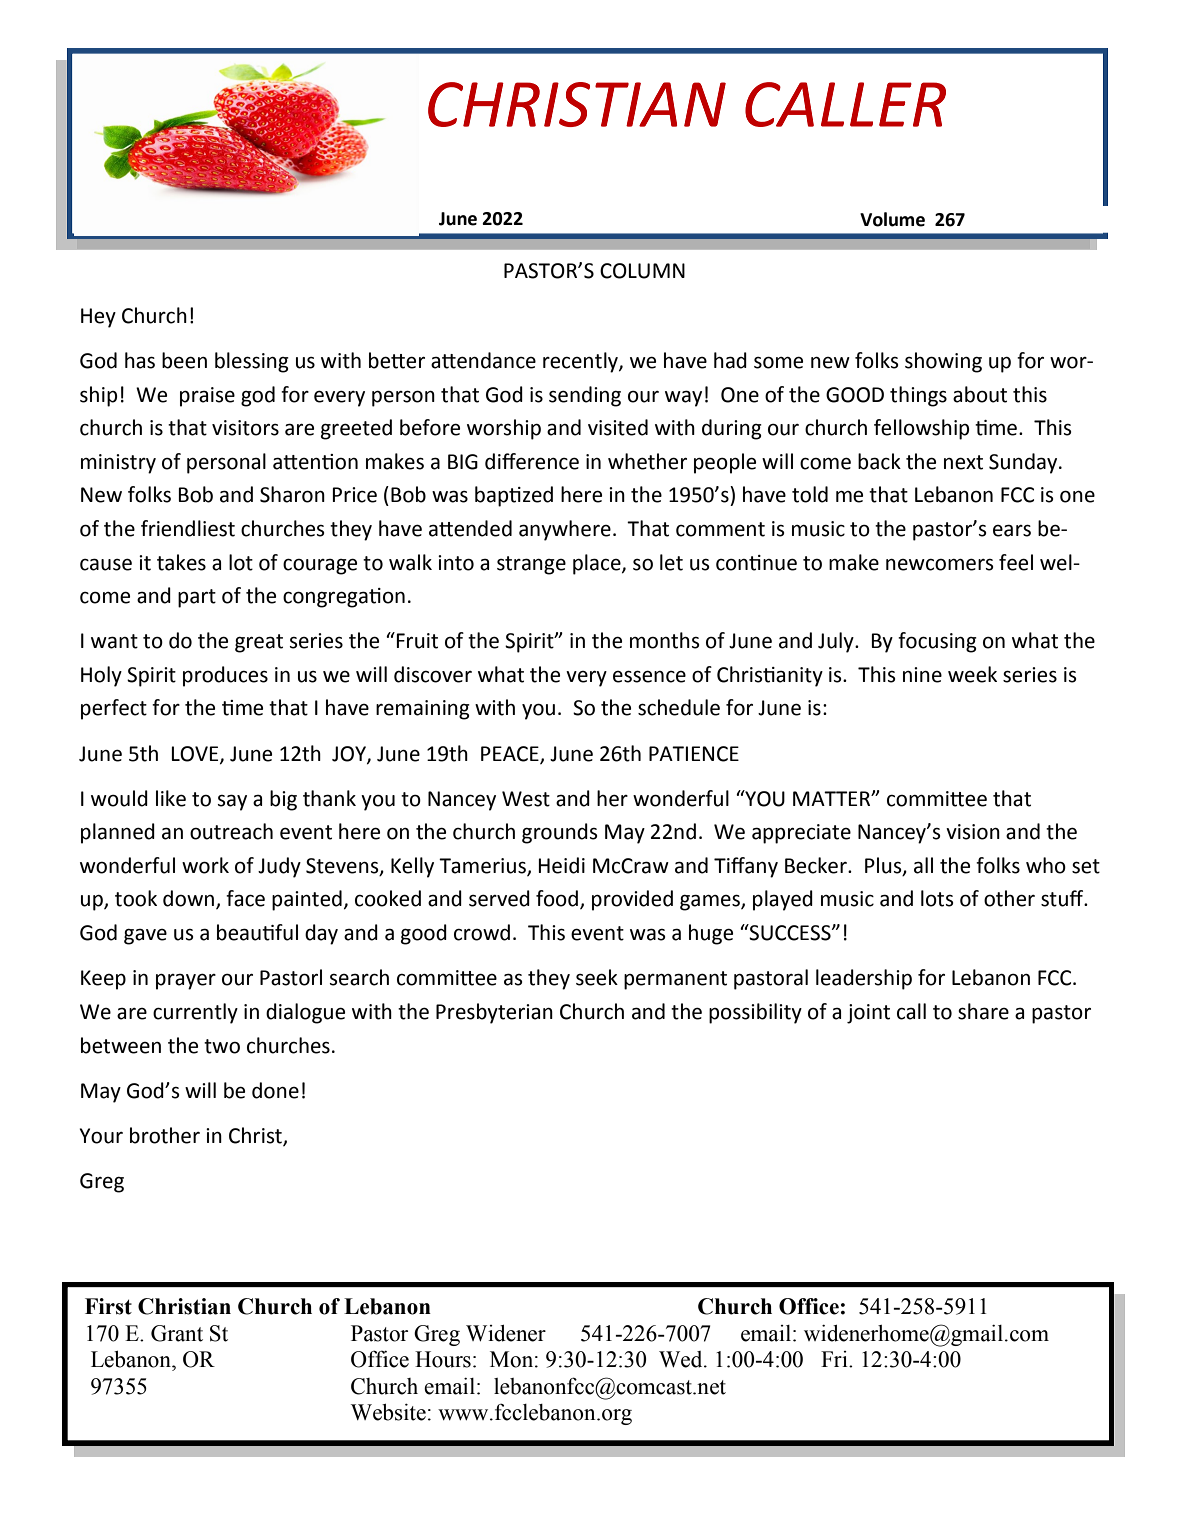 This screenshot has height=1526, width=1179. I want to click on COLUMN, so click(642, 271).
